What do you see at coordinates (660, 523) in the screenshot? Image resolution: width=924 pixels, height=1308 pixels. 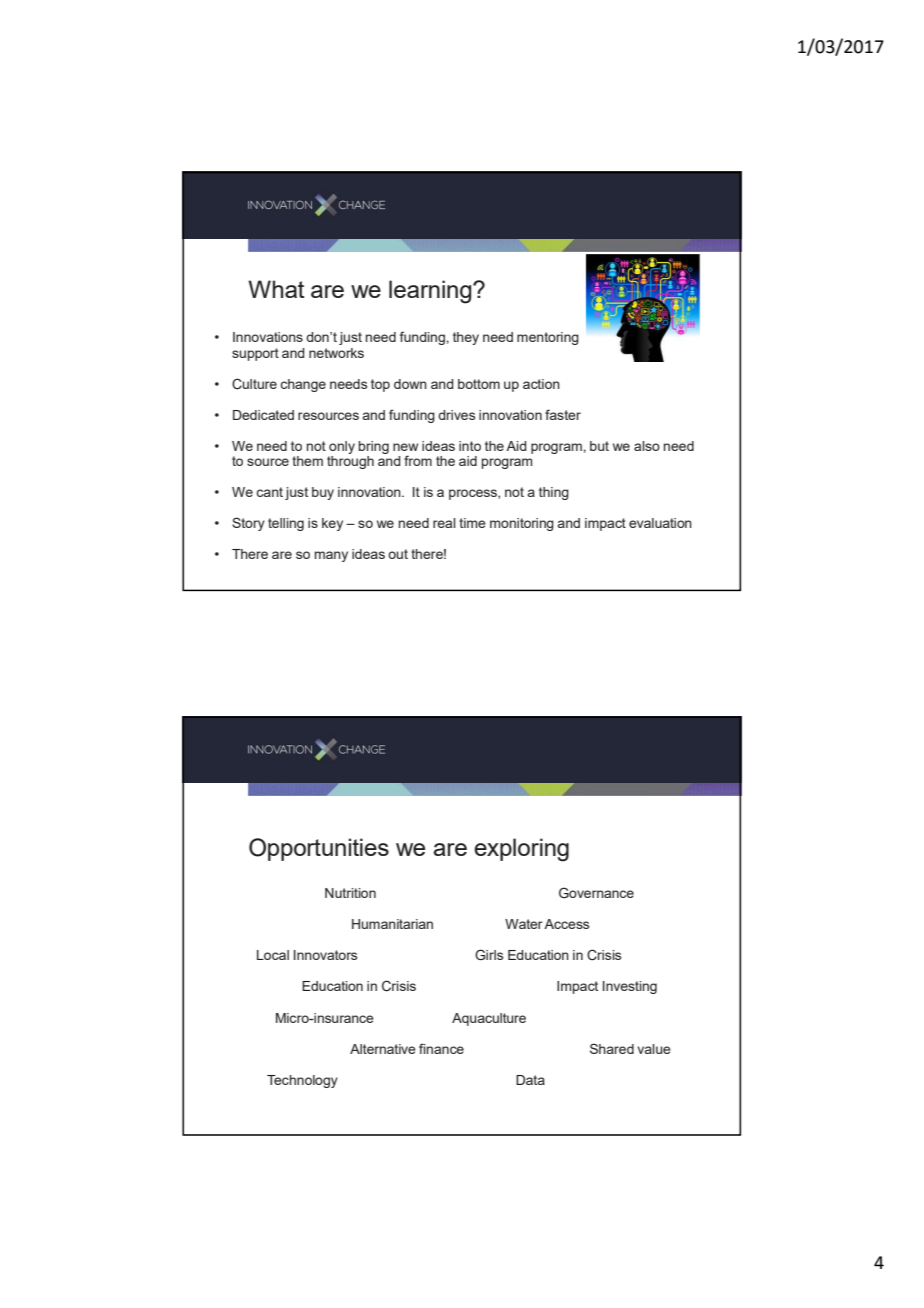 I see `evaluation` at bounding box center [660, 523].
